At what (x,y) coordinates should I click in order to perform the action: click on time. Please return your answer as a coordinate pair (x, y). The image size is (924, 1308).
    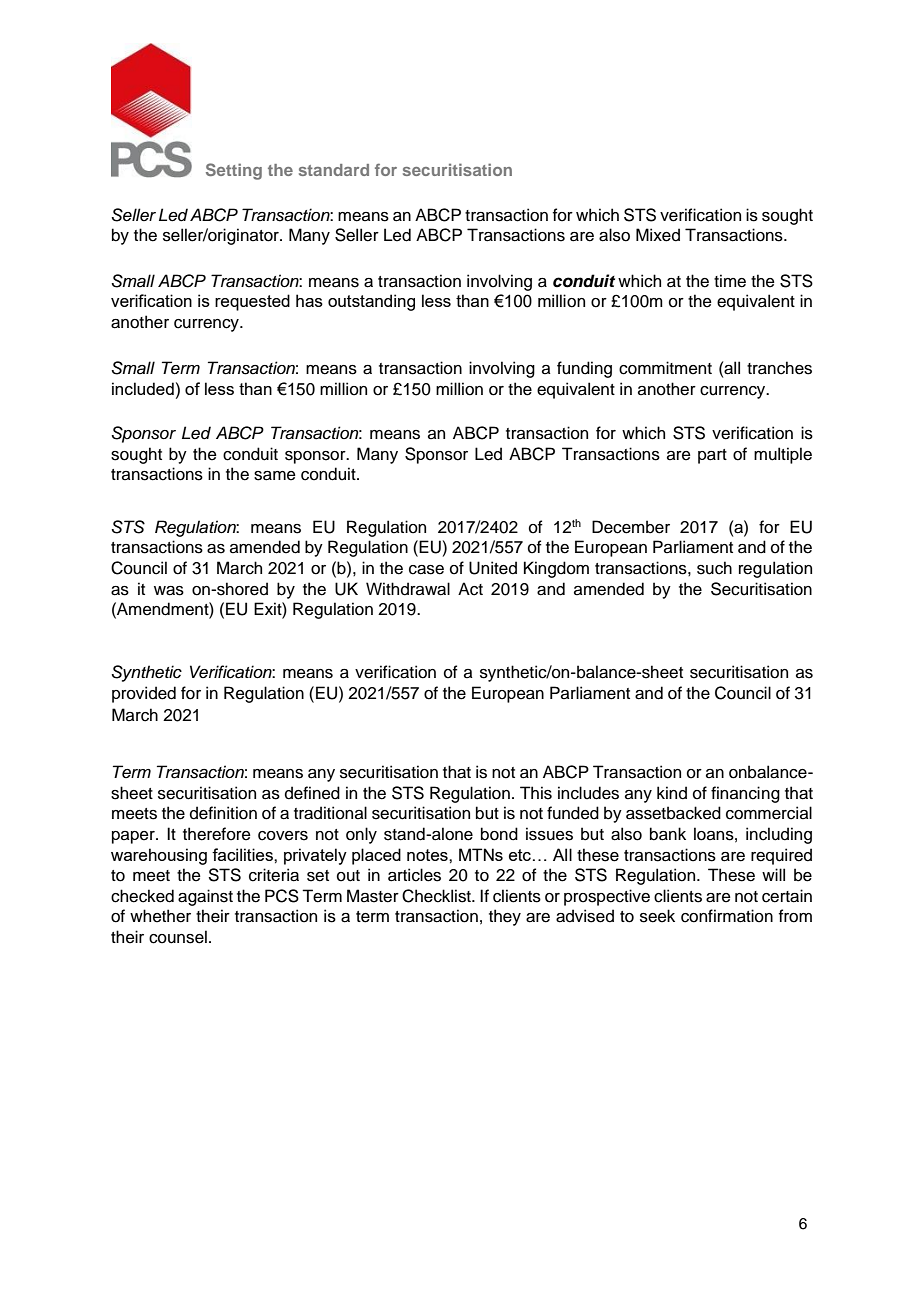
    Looking at the image, I should click on (730, 281).
